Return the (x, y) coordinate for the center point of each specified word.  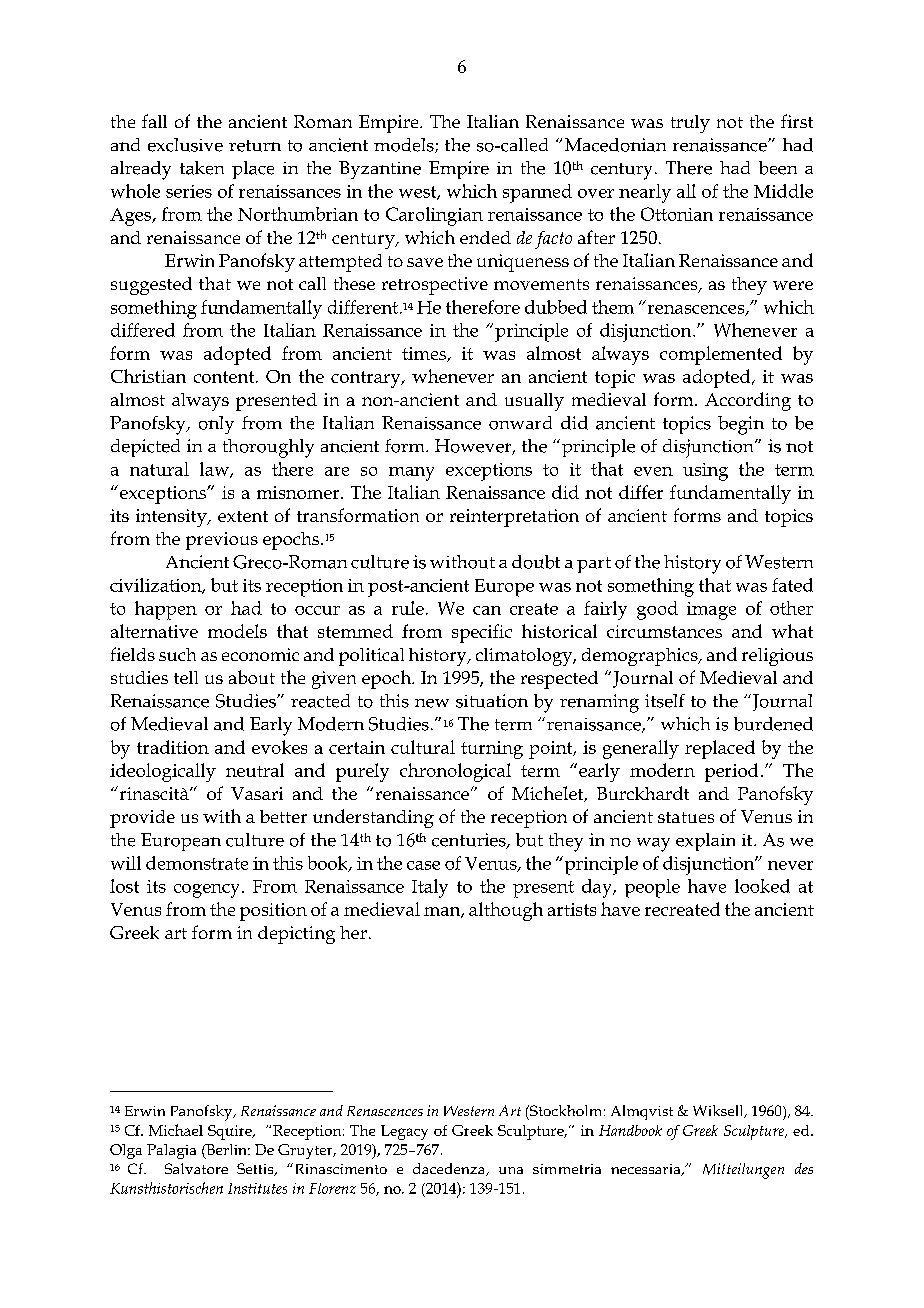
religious (777, 657)
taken (202, 168)
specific (482, 633)
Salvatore (196, 1168)
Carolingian (434, 216)
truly (690, 124)
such (177, 654)
